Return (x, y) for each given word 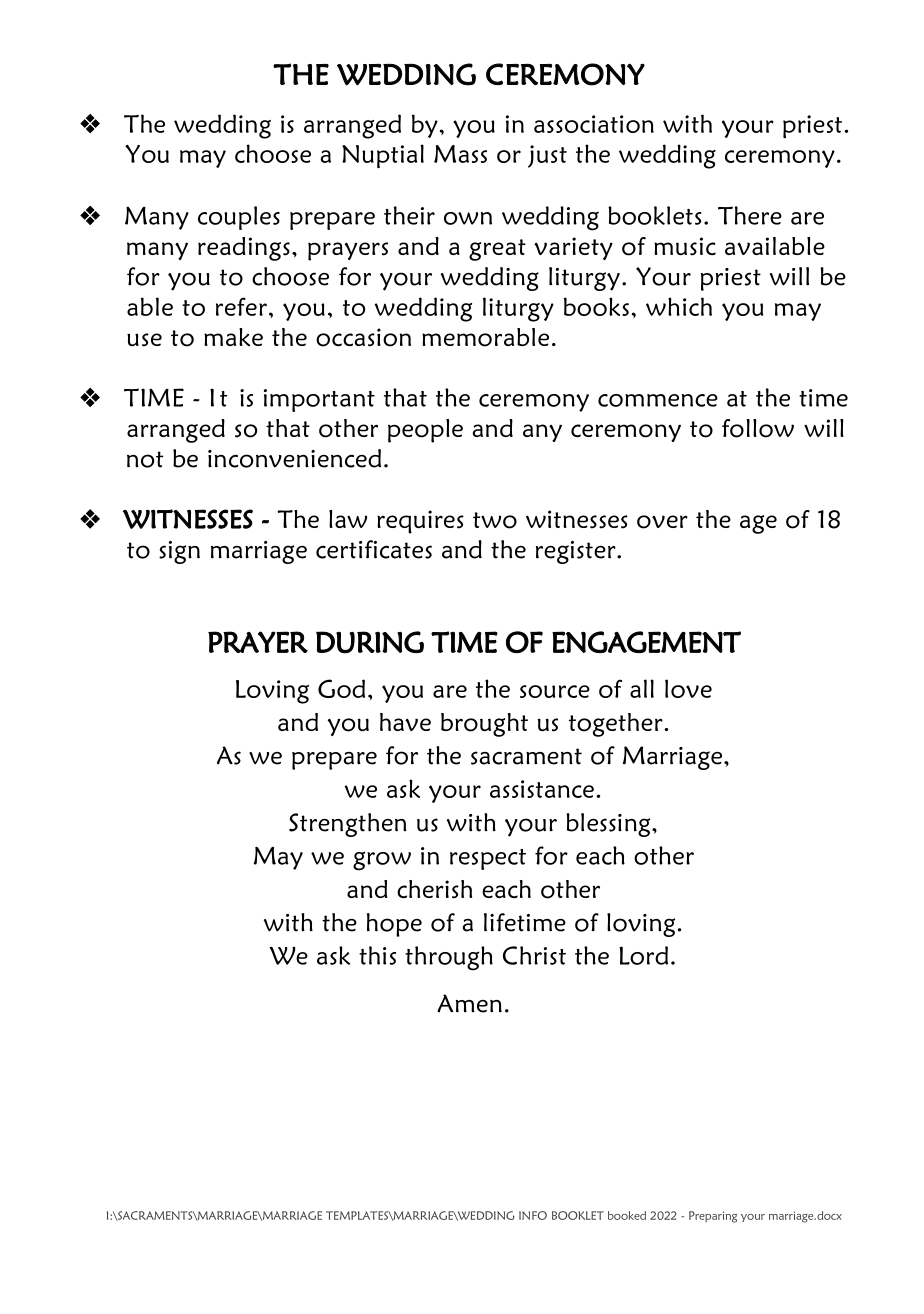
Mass (460, 154)
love (688, 688)
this (377, 955)
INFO (533, 1215)
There (750, 215)
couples (239, 218)
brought (484, 725)
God (341, 688)
